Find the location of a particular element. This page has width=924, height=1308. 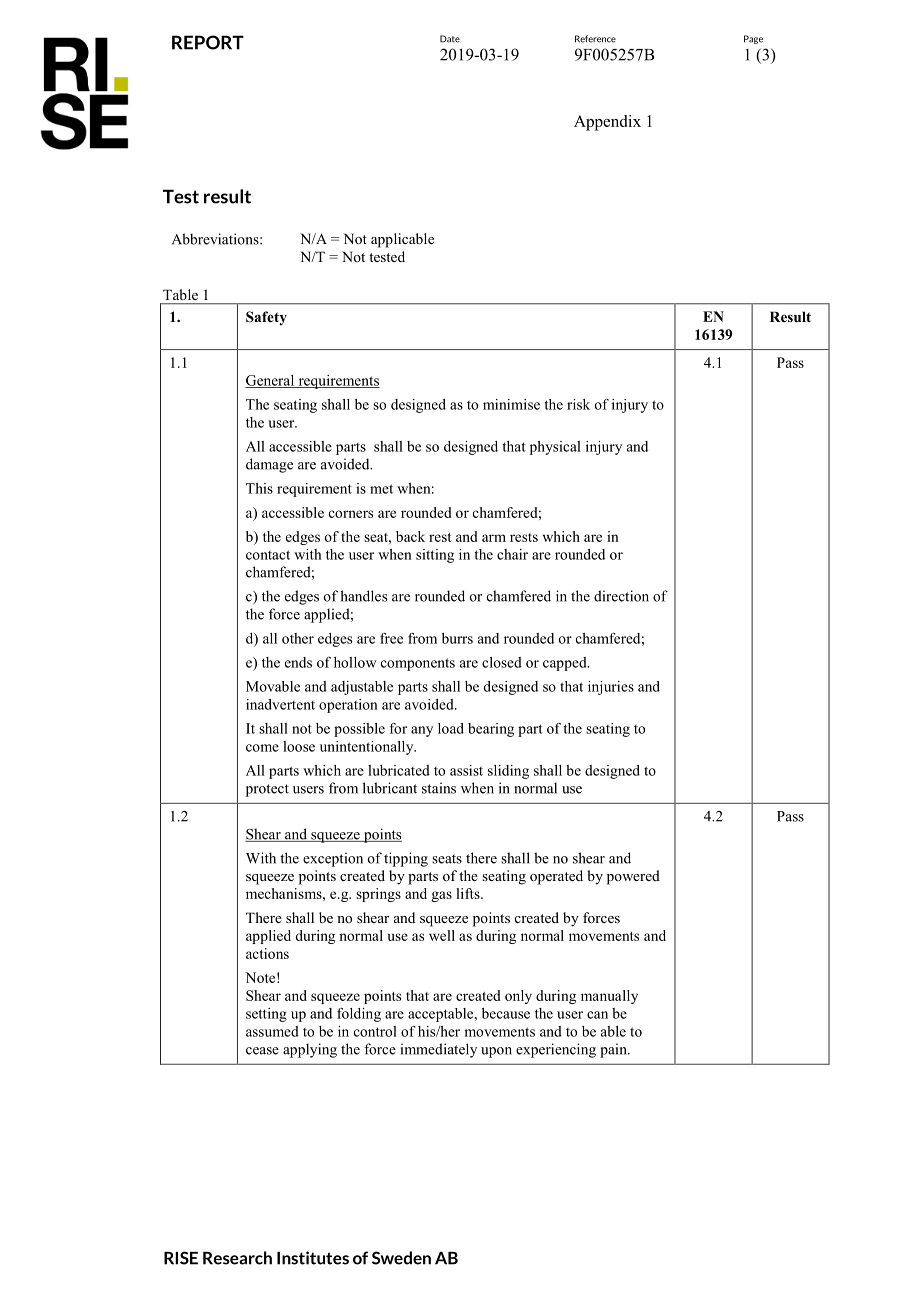

Research is located at coordinates (237, 1258).
